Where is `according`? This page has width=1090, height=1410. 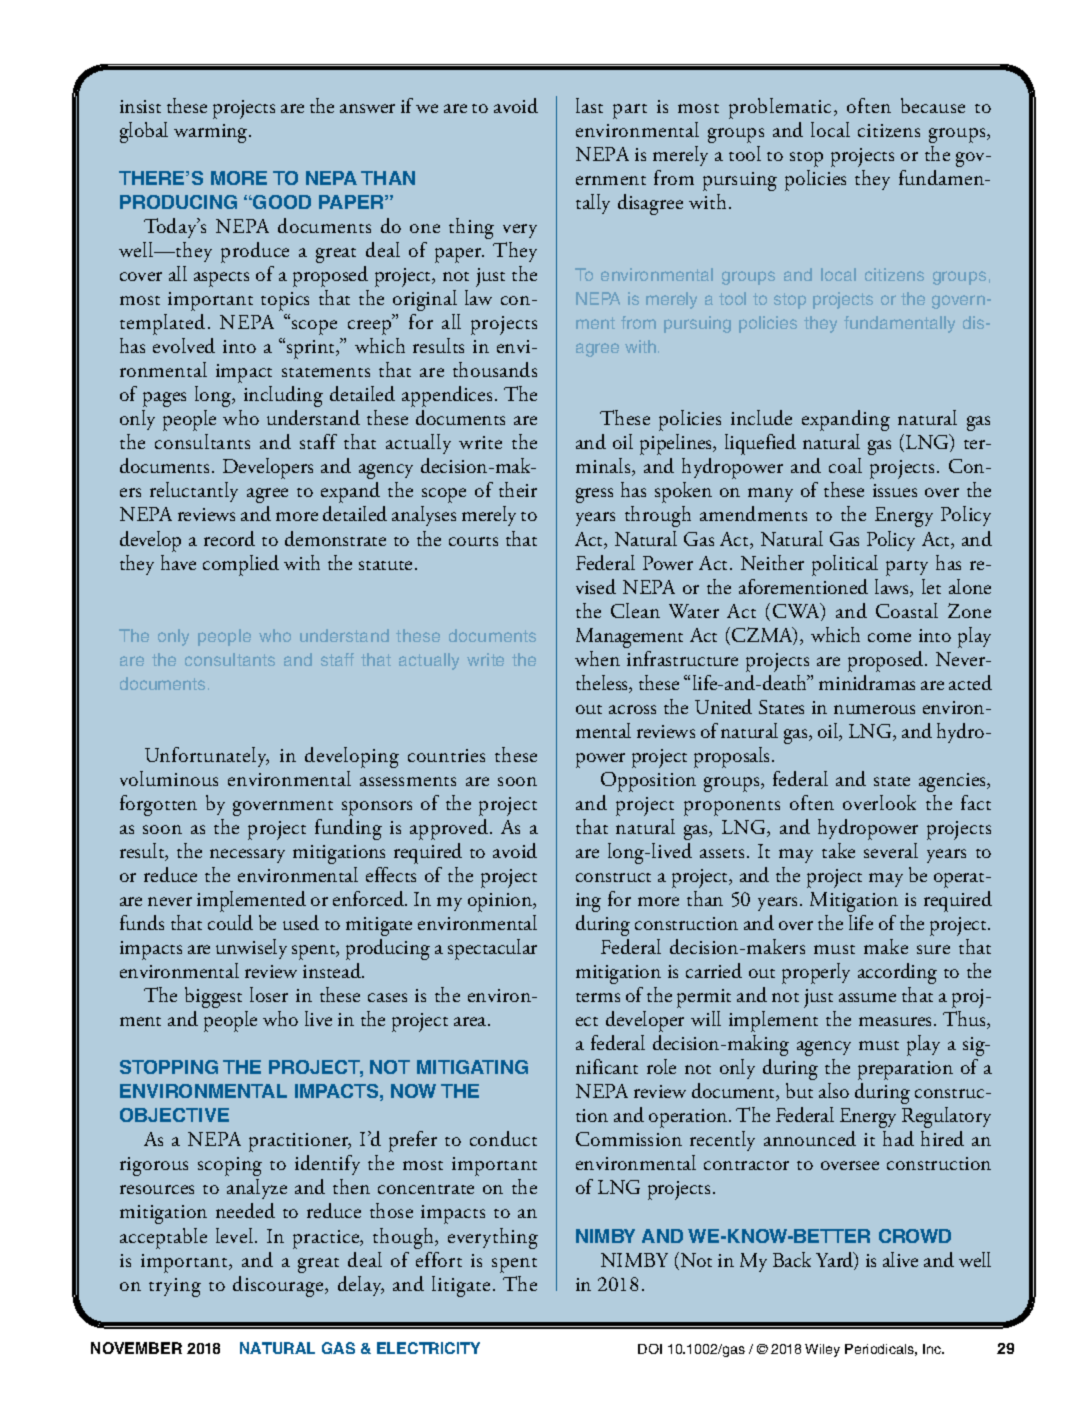 according is located at coordinates (897, 973).
